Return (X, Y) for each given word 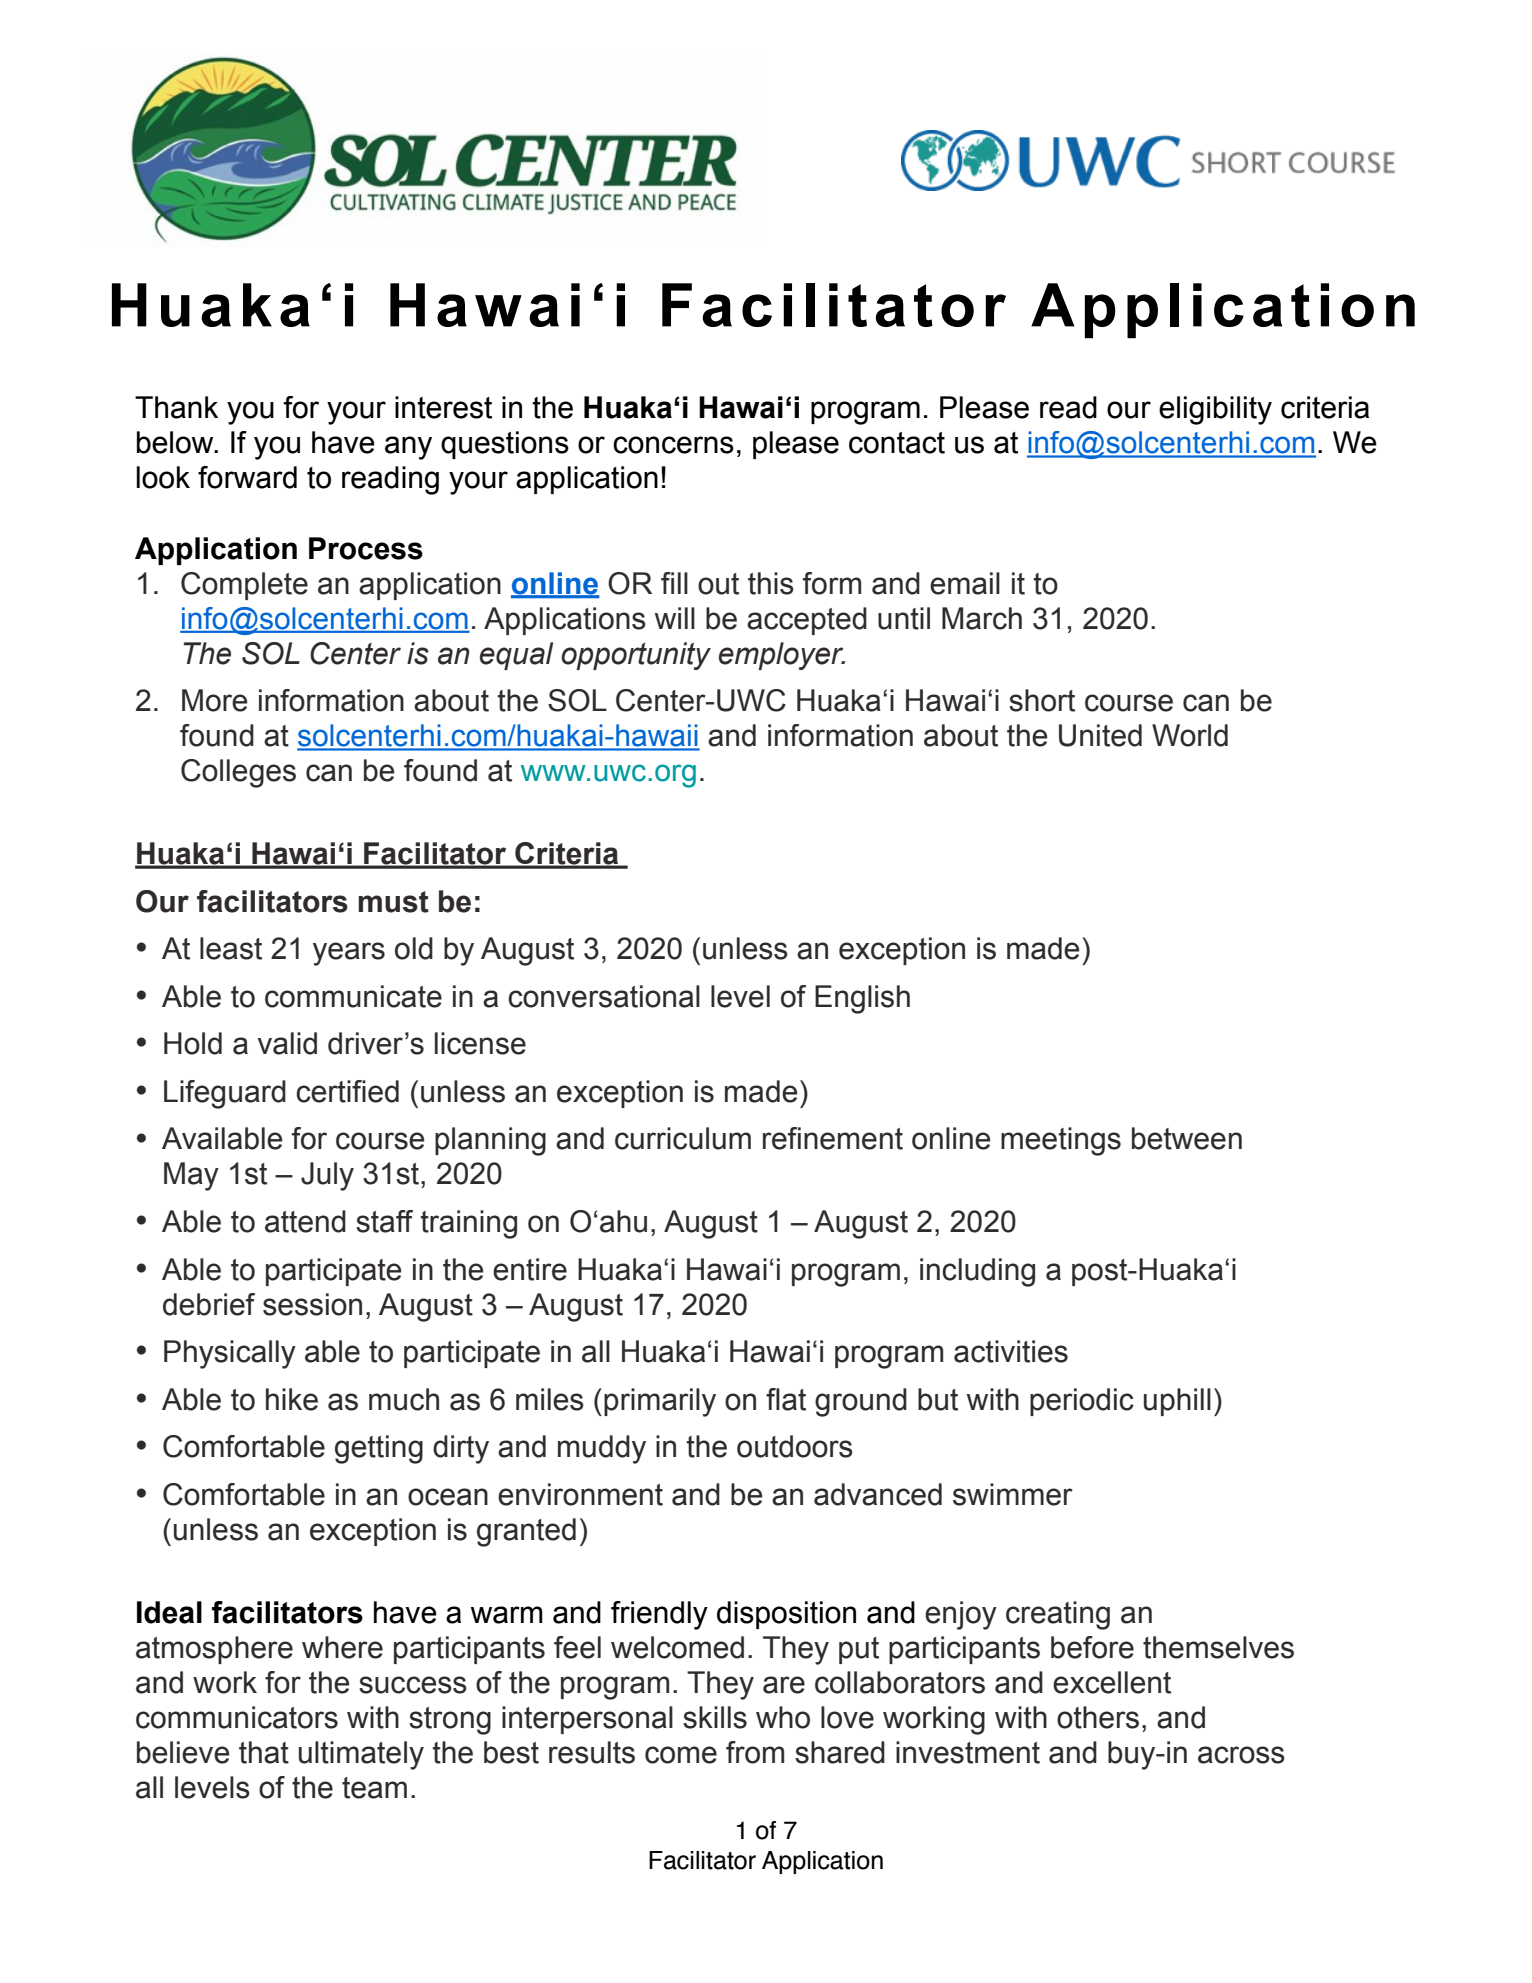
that (264, 1752)
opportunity (636, 656)
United (1100, 735)
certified (347, 1091)
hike (292, 1399)
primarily (660, 1402)
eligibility (1215, 410)
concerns (673, 445)
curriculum (683, 1138)
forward (247, 477)
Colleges (238, 773)
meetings (1061, 1141)
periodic (1082, 1402)
